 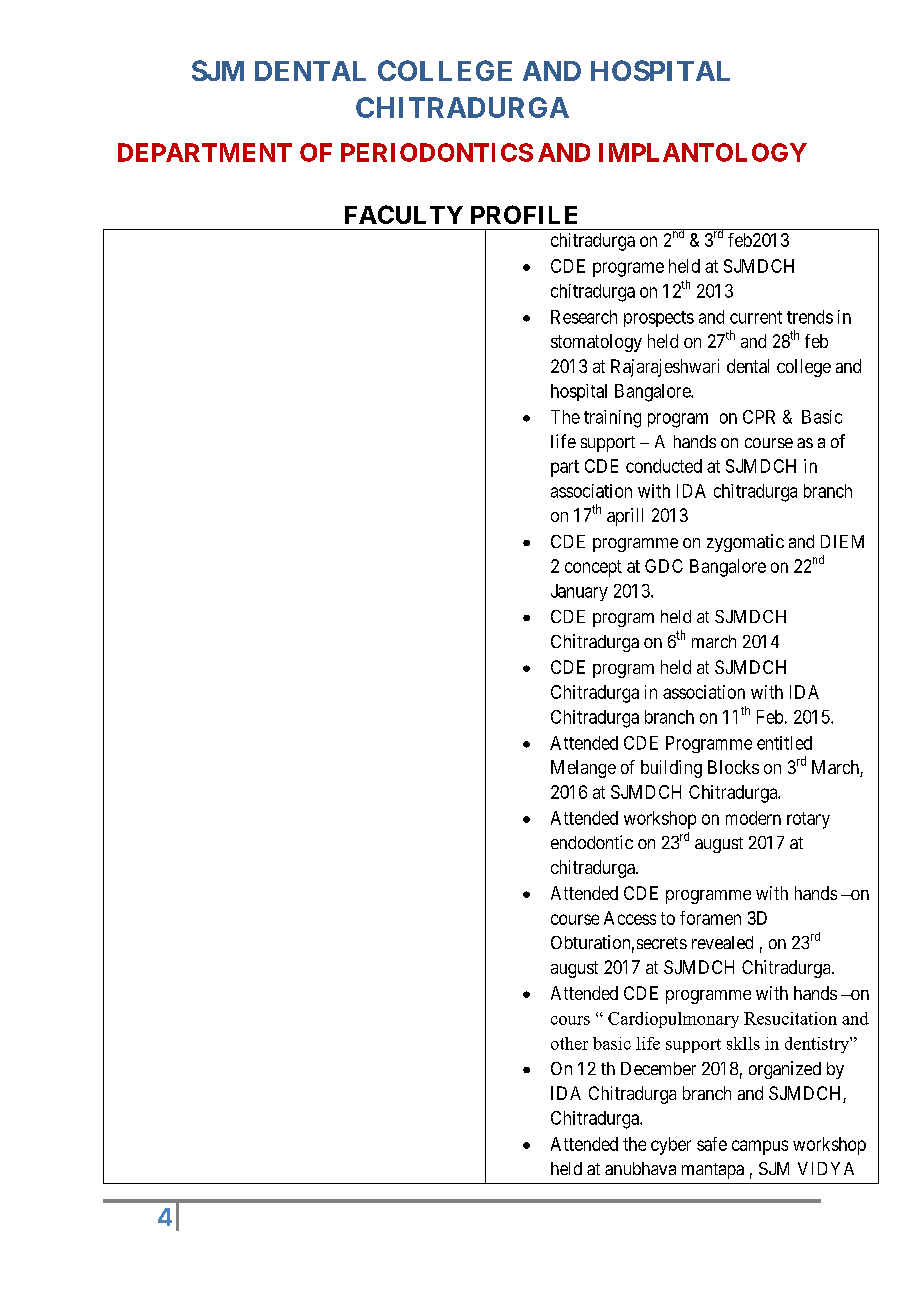 What do you see at coordinates (579, 592) in the page?
I see `January` at bounding box center [579, 592].
